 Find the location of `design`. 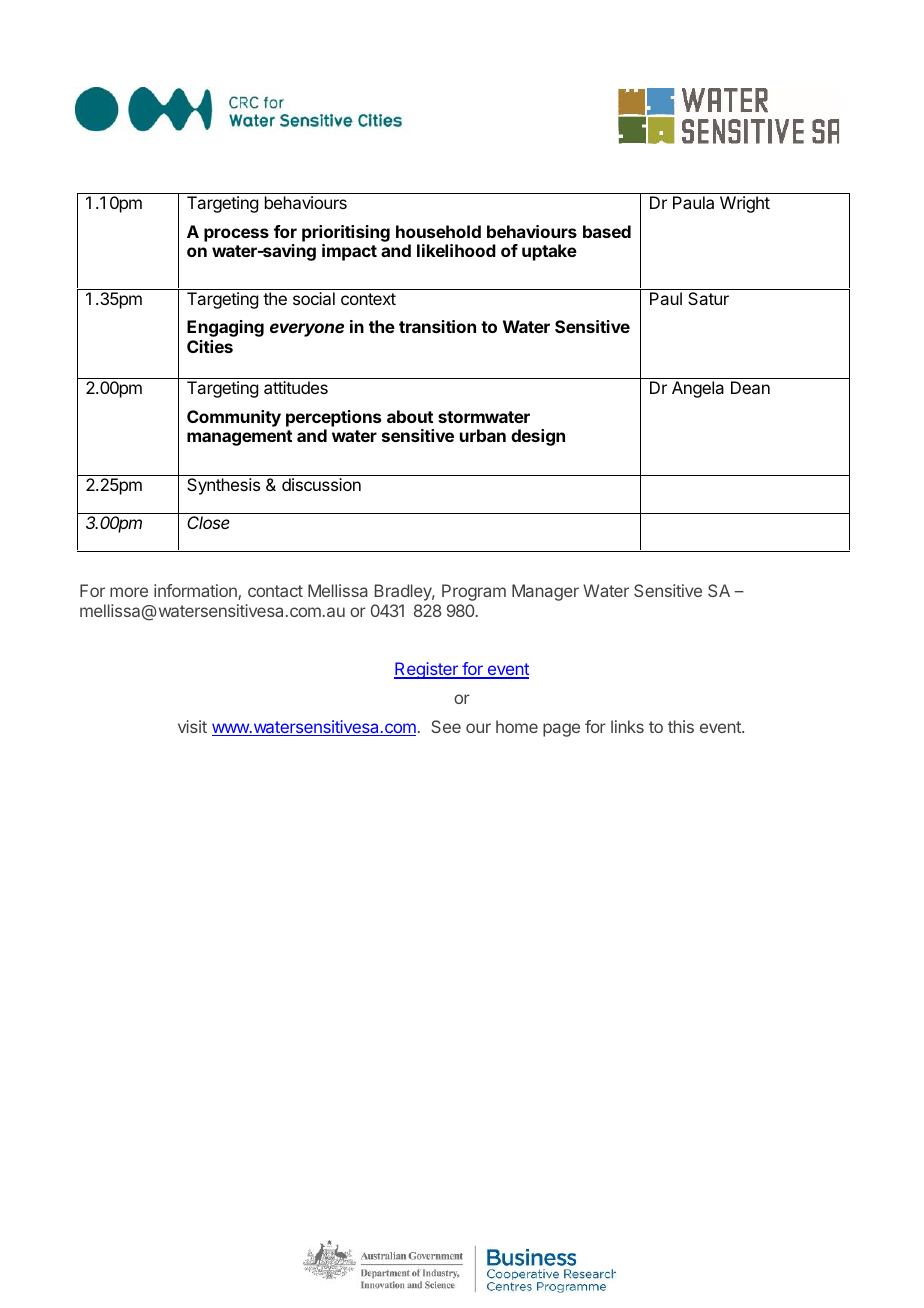

design is located at coordinates (538, 437).
